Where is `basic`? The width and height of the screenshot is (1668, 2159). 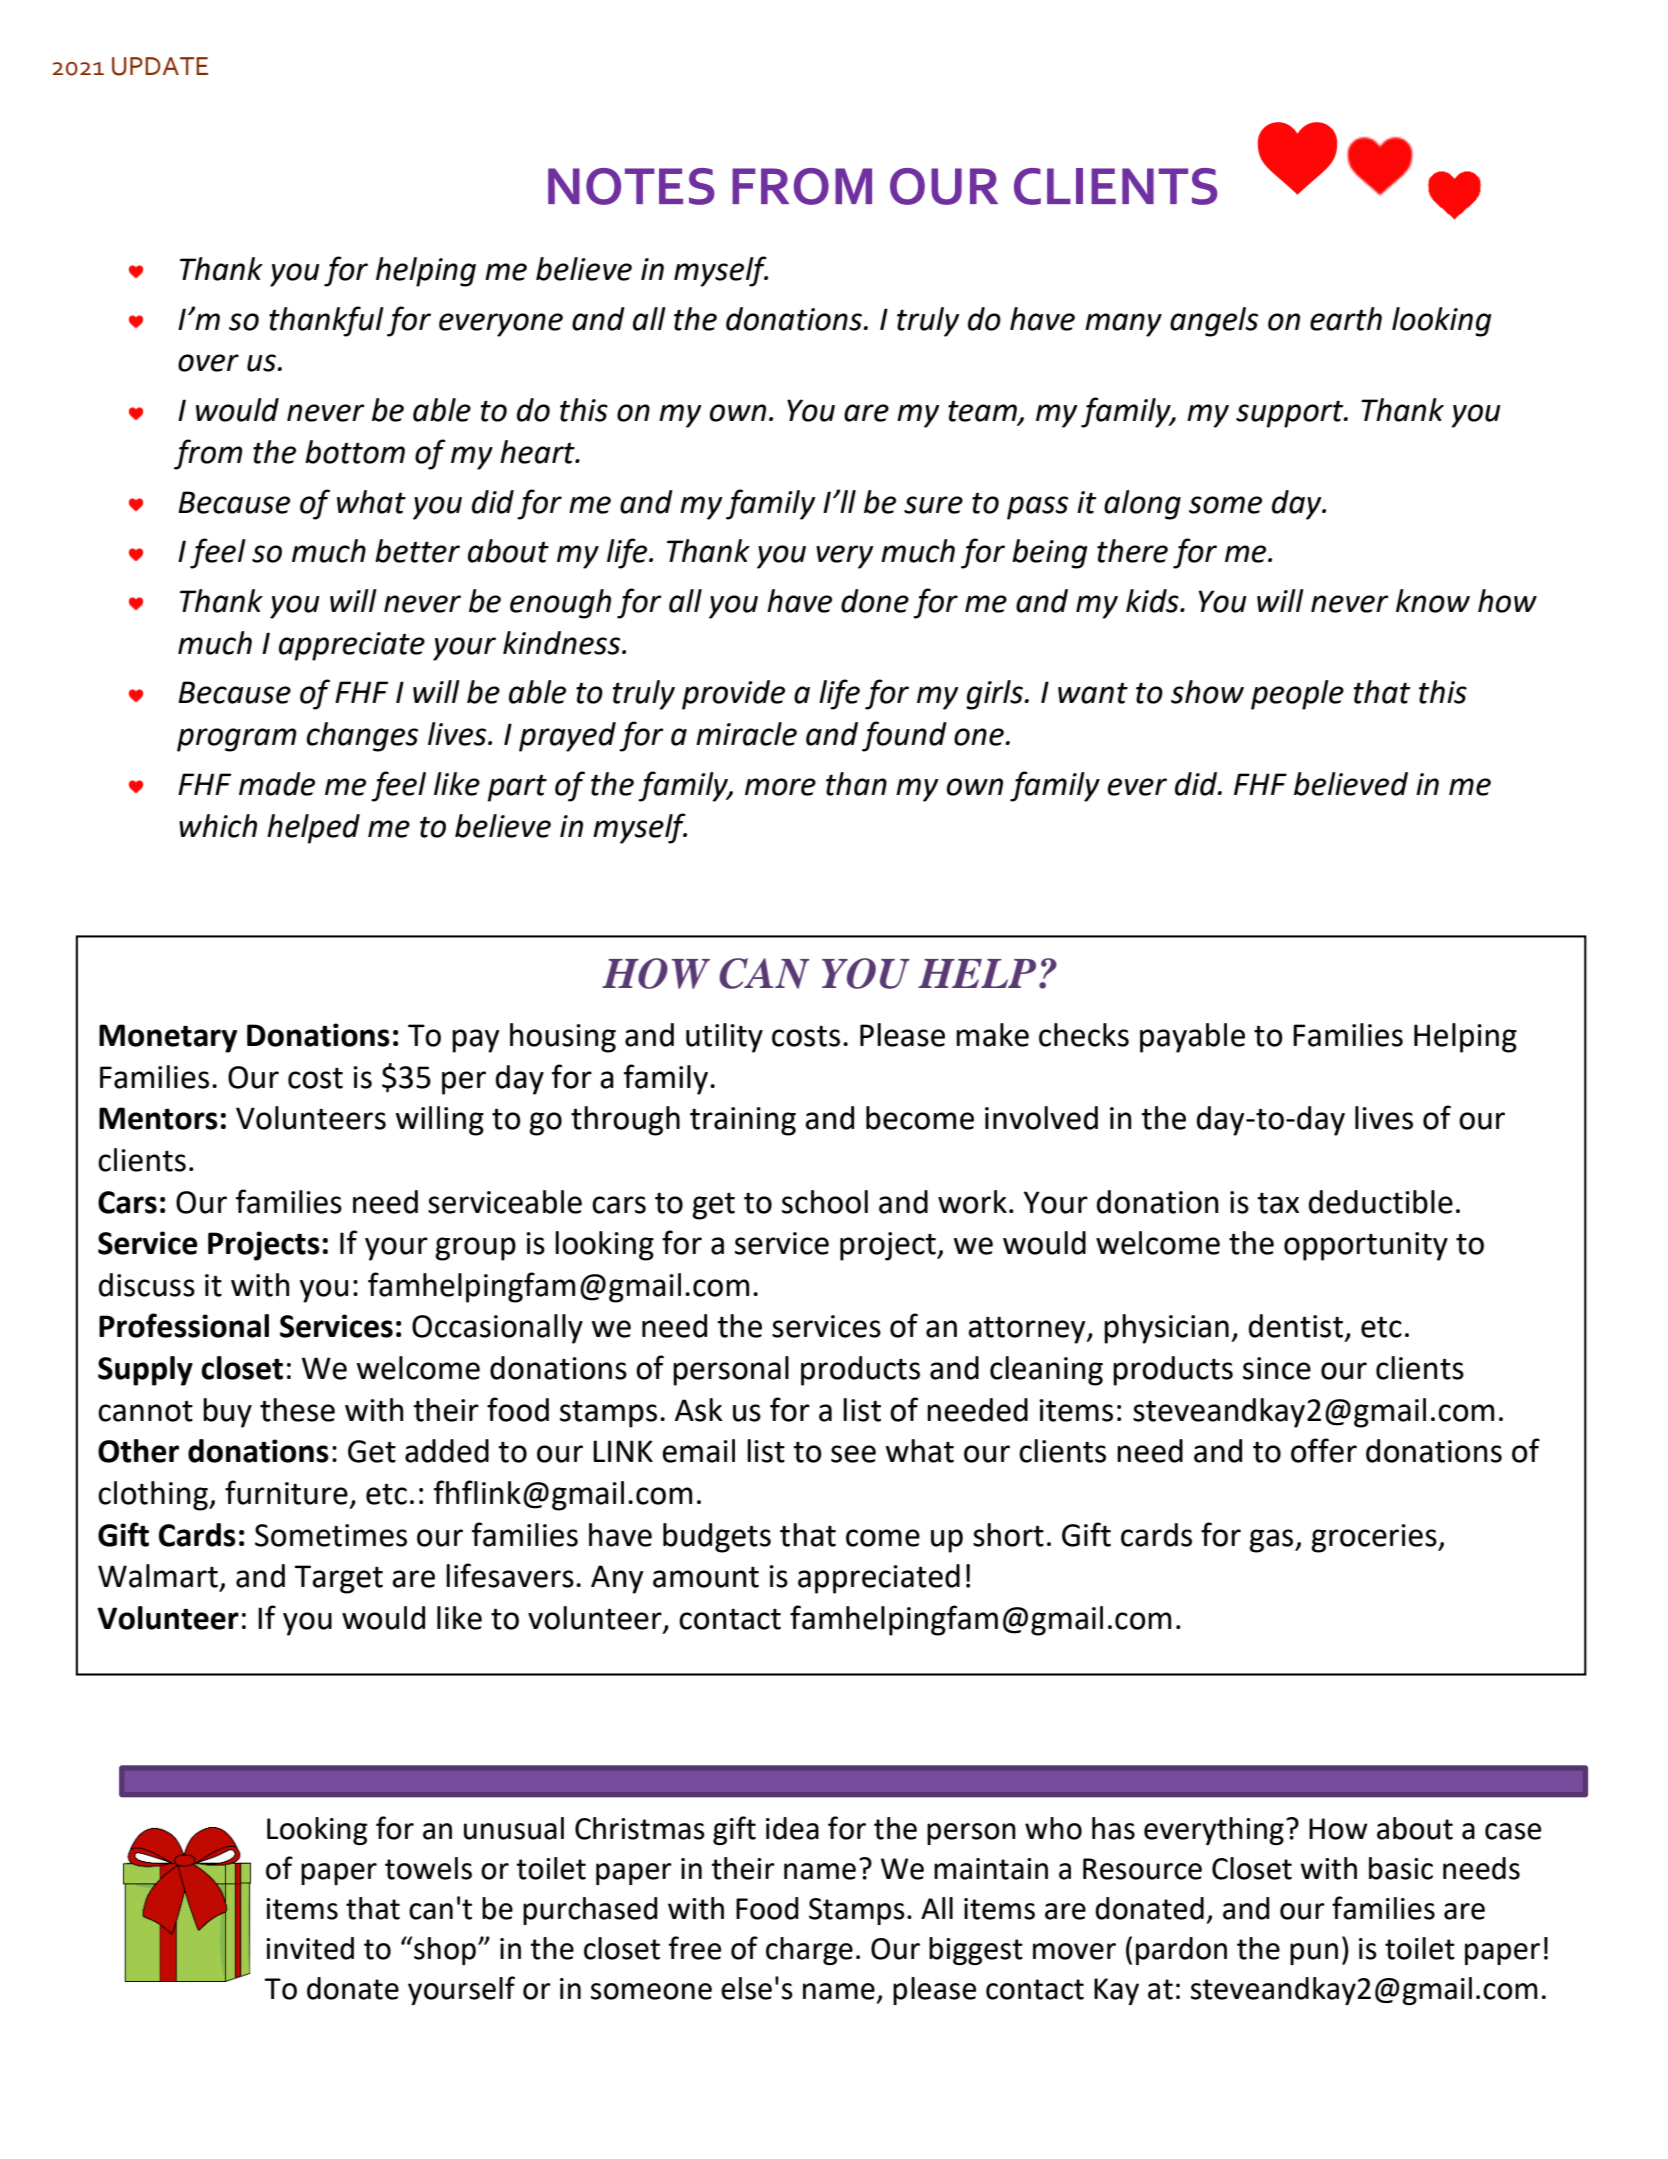 basic is located at coordinates (1401, 1868).
